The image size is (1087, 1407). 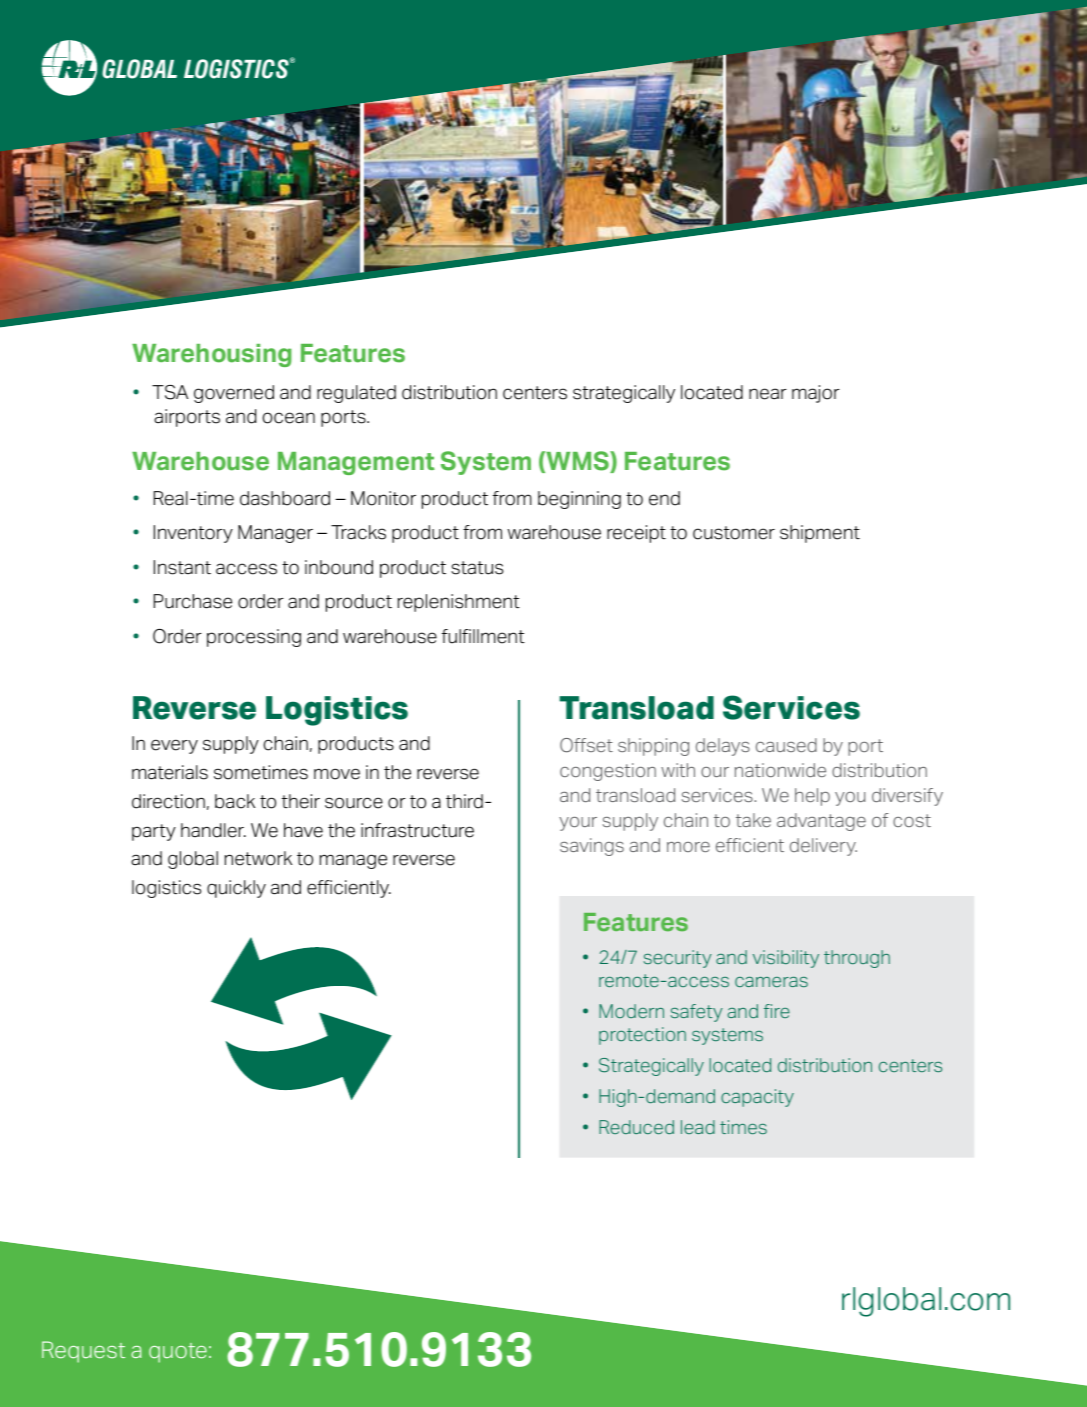 What do you see at coordinates (786, 959) in the page?
I see `visibility` at bounding box center [786, 959].
